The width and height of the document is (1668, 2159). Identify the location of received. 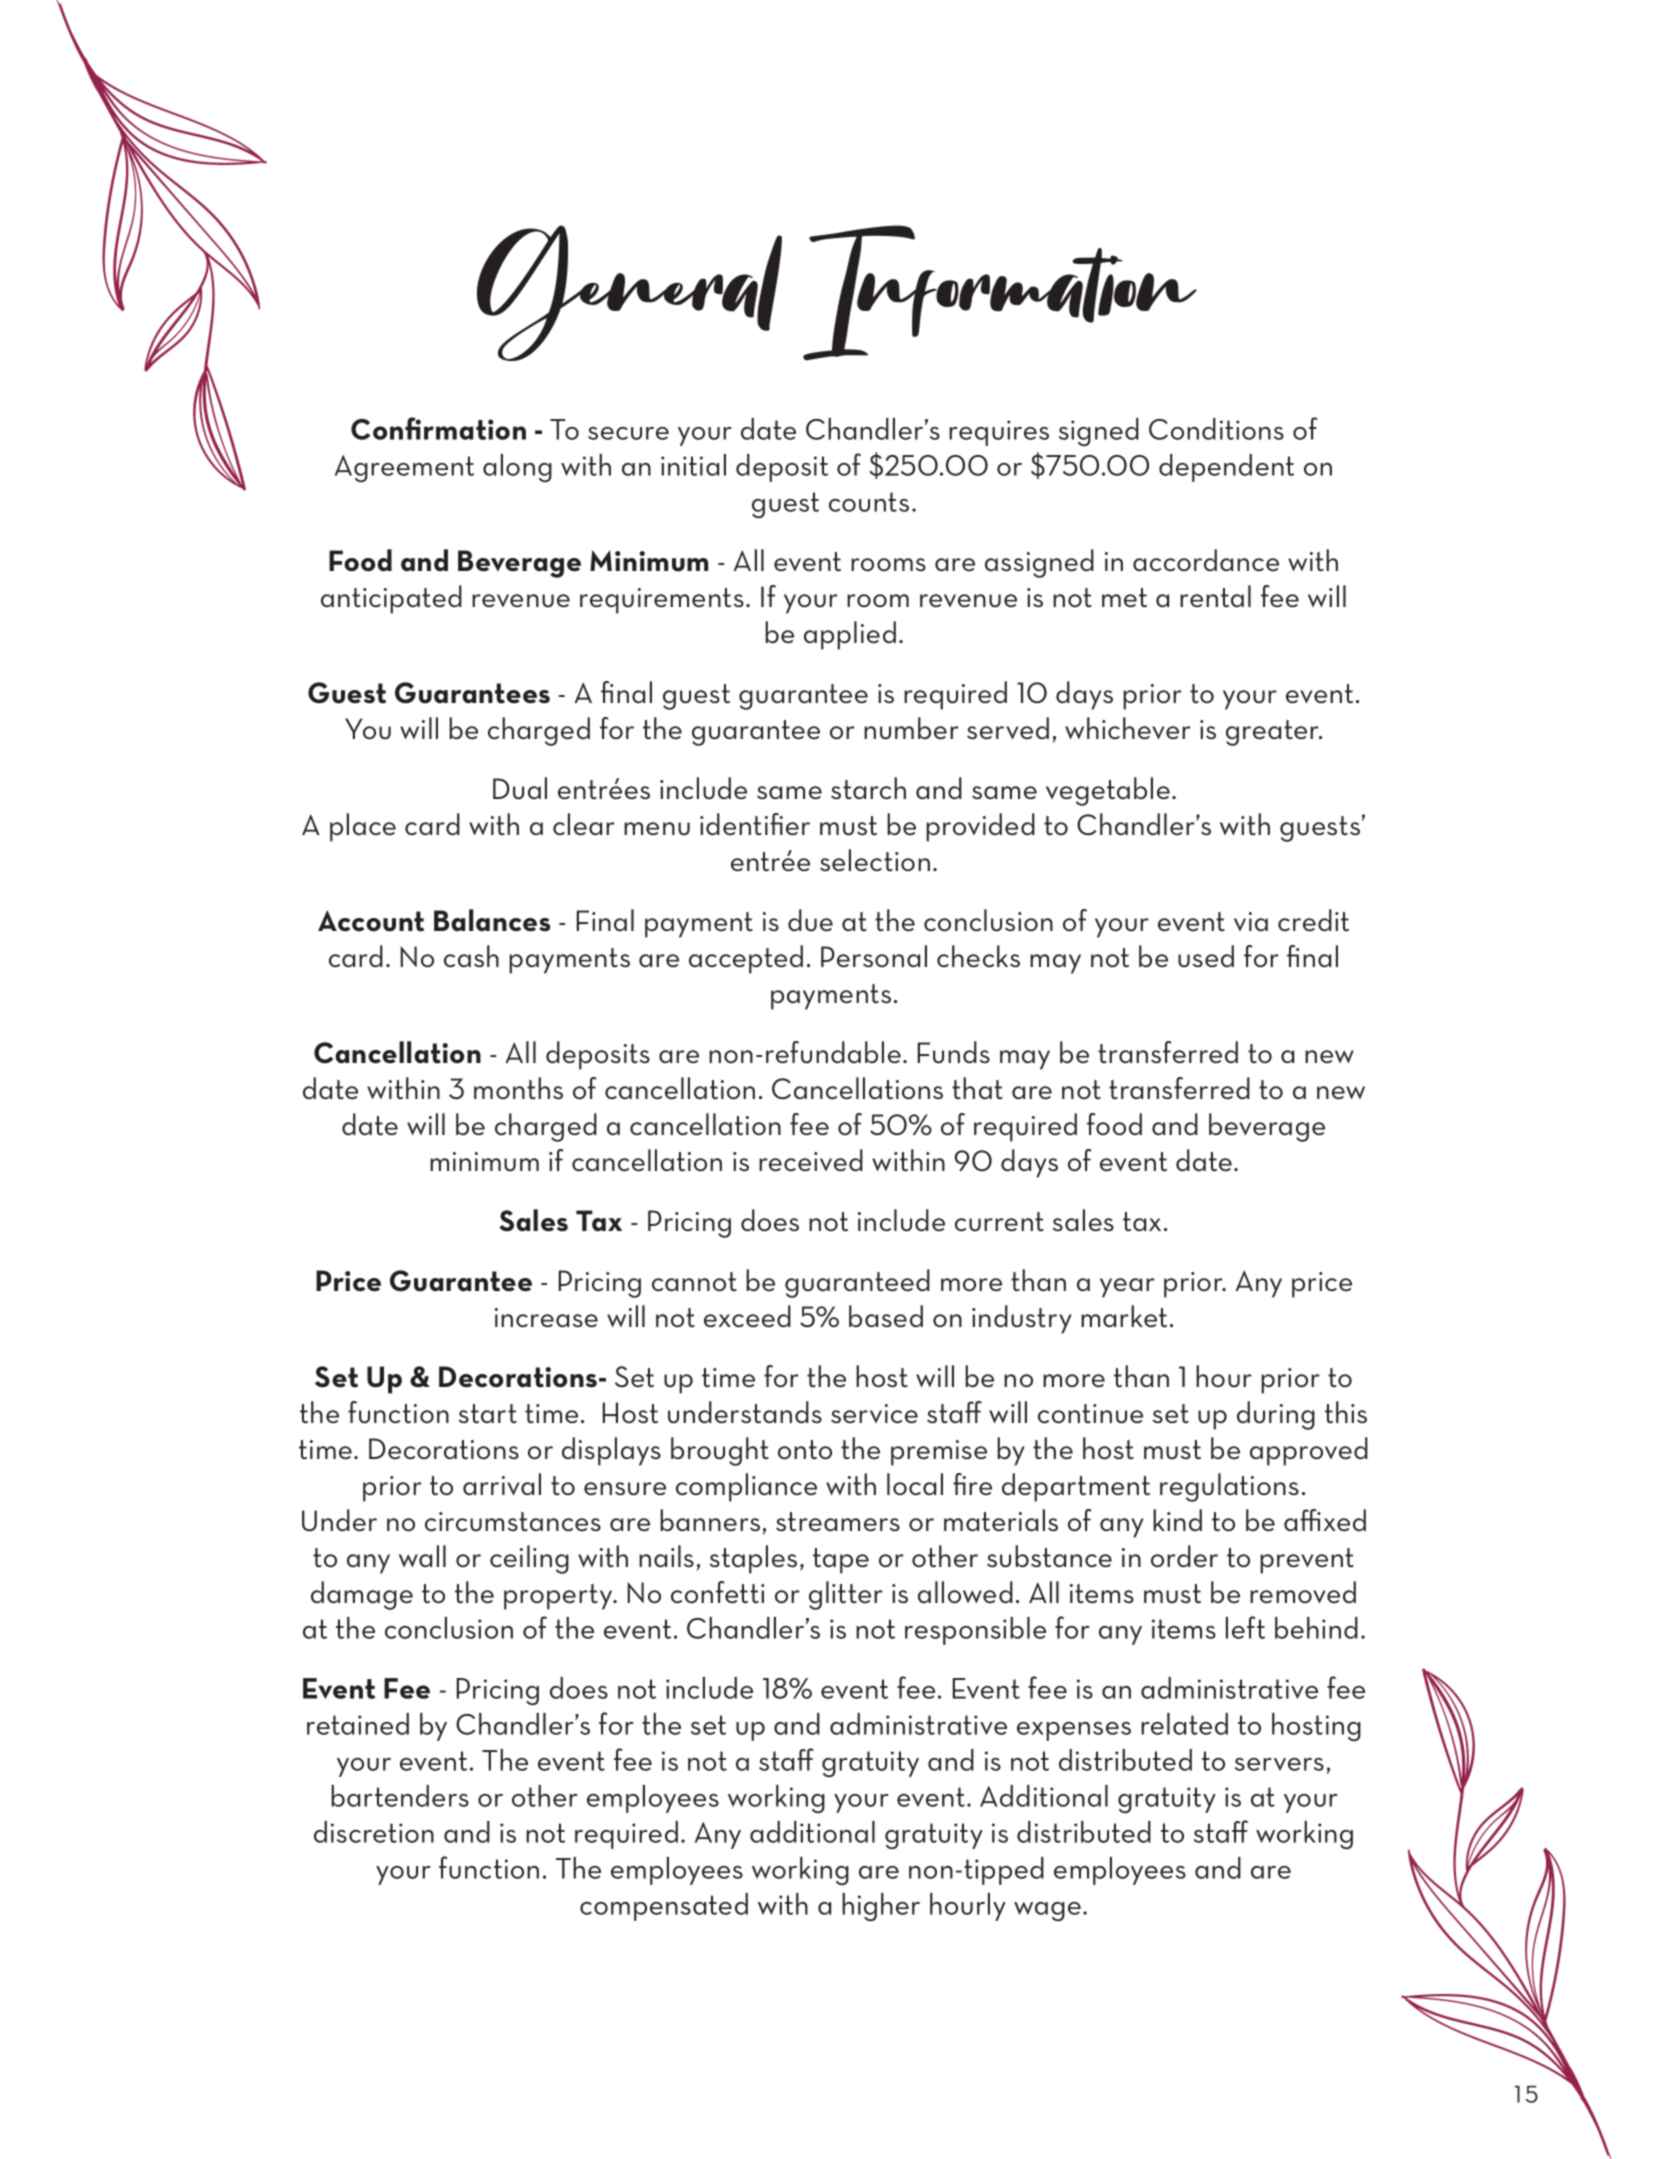
(811, 1160).
